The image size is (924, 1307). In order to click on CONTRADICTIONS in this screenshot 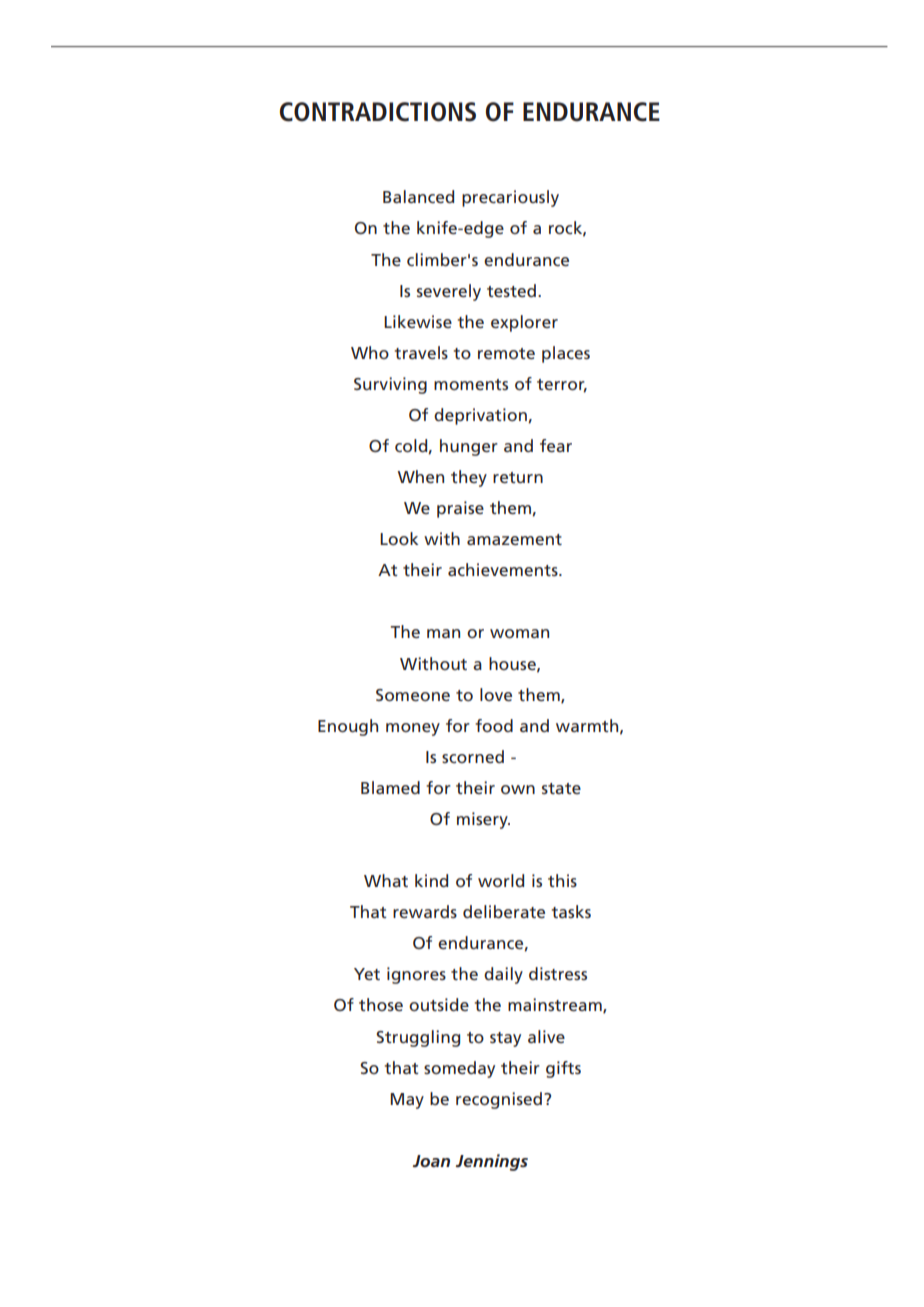, I will do `click(378, 112)`.
